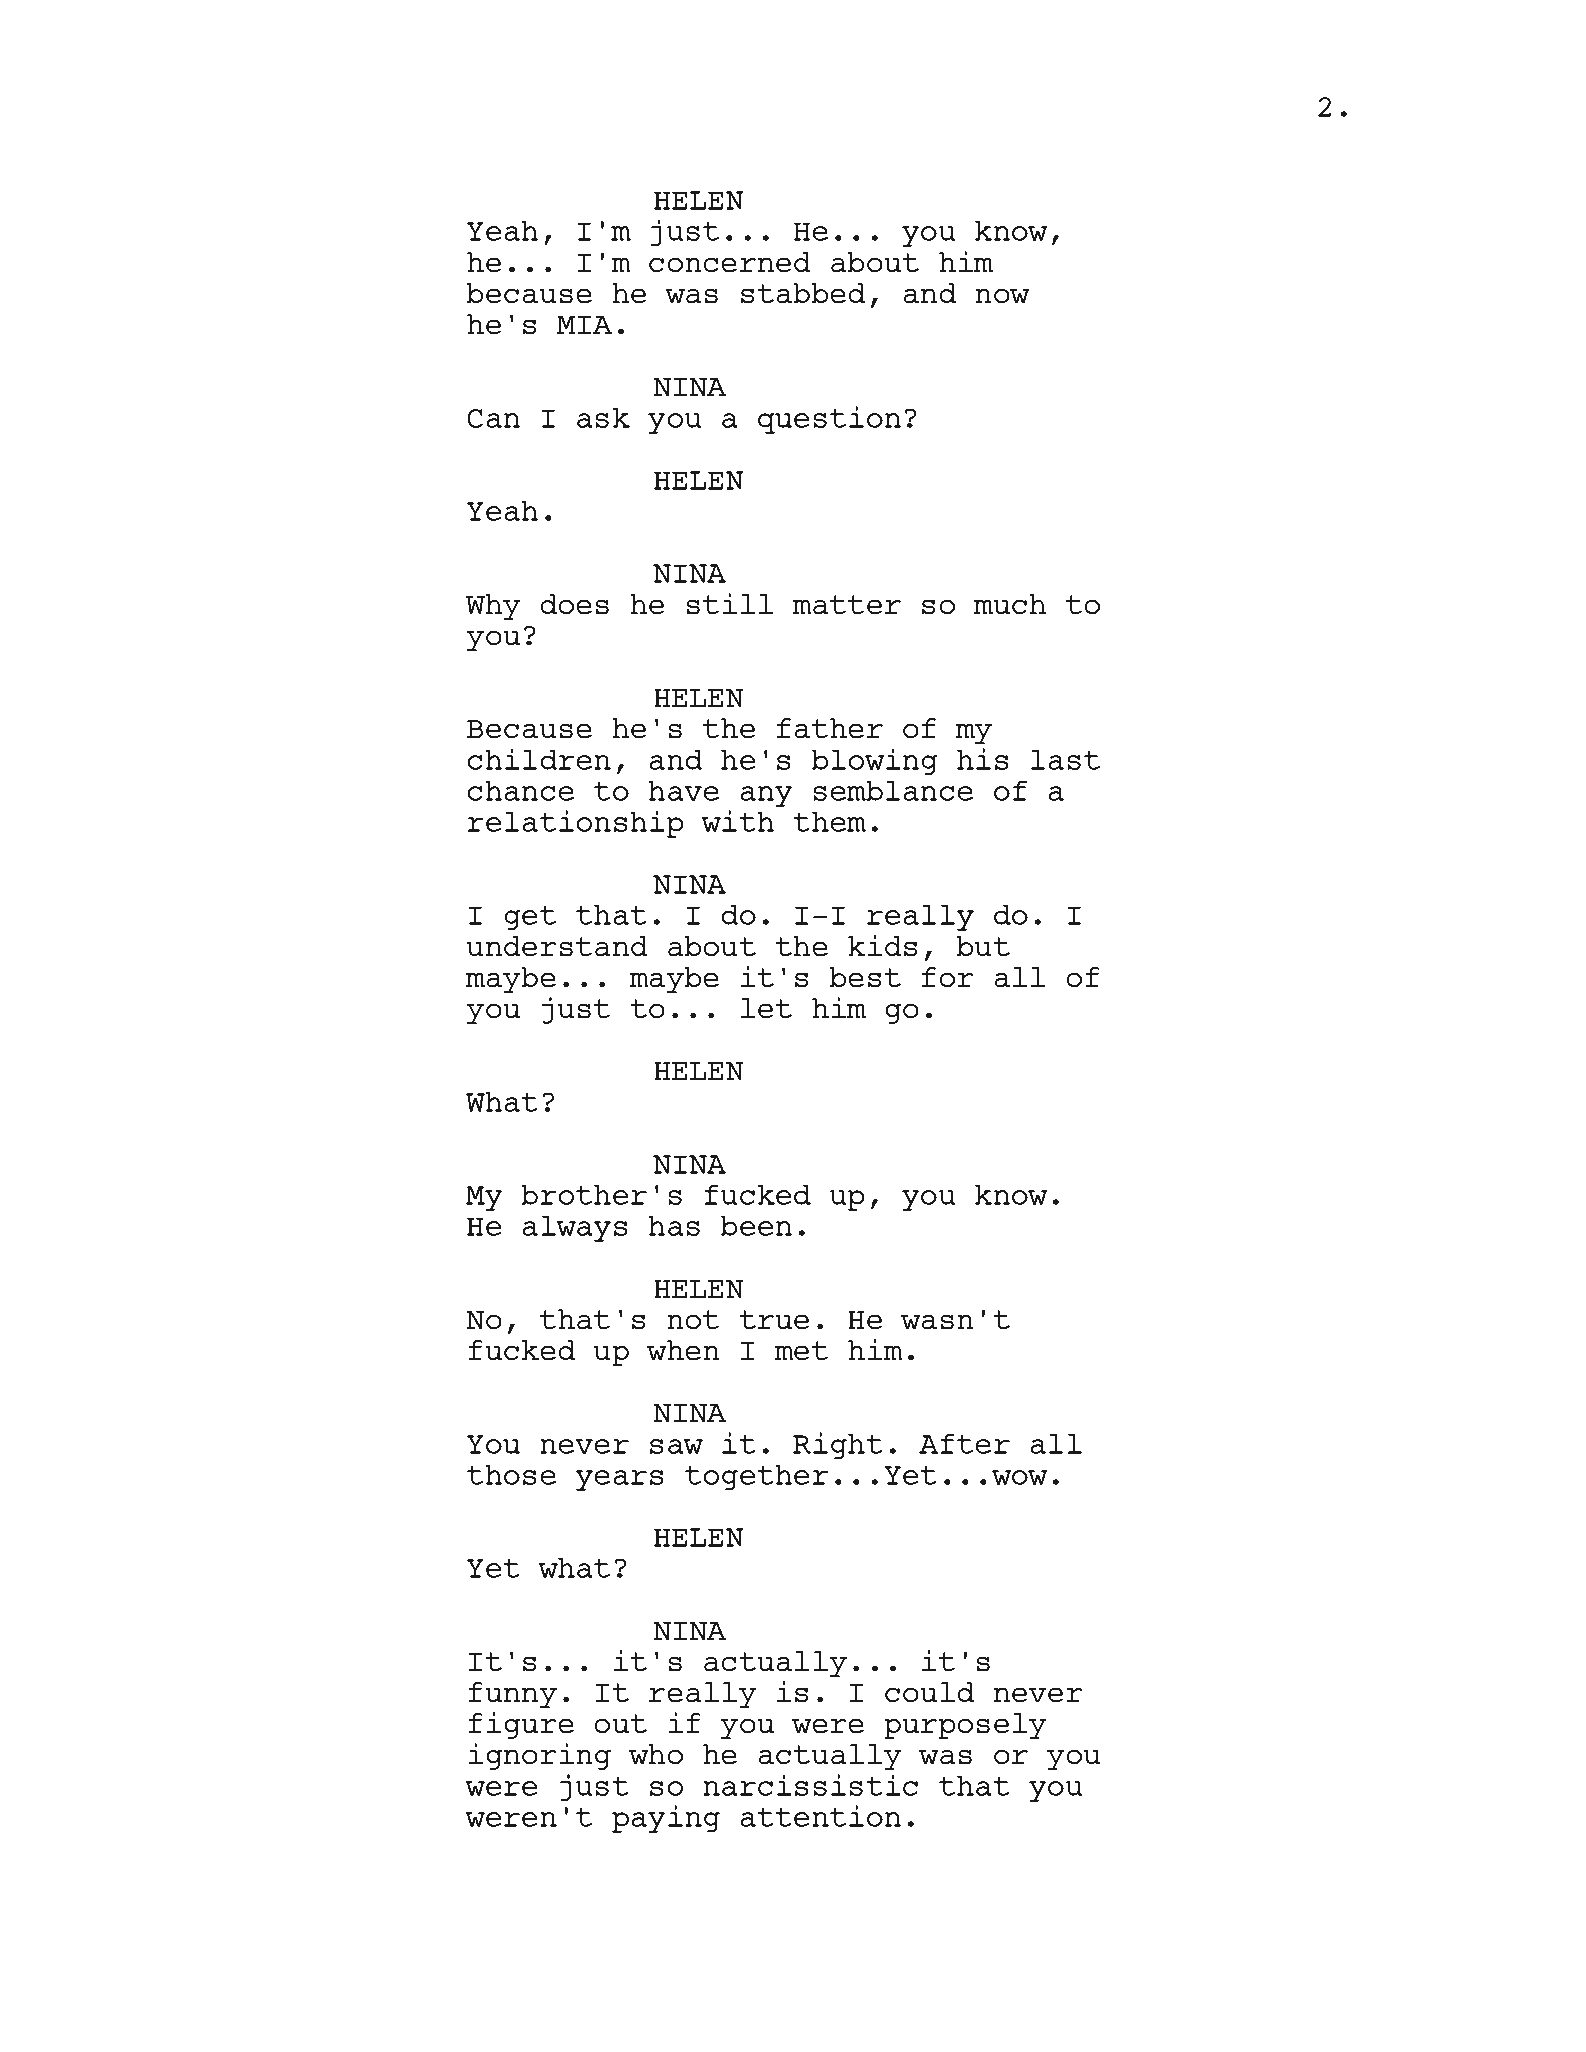 The width and height of the image is (1586, 2052). Describe the element at coordinates (539, 1756) in the image. I see `ignoring` at that location.
